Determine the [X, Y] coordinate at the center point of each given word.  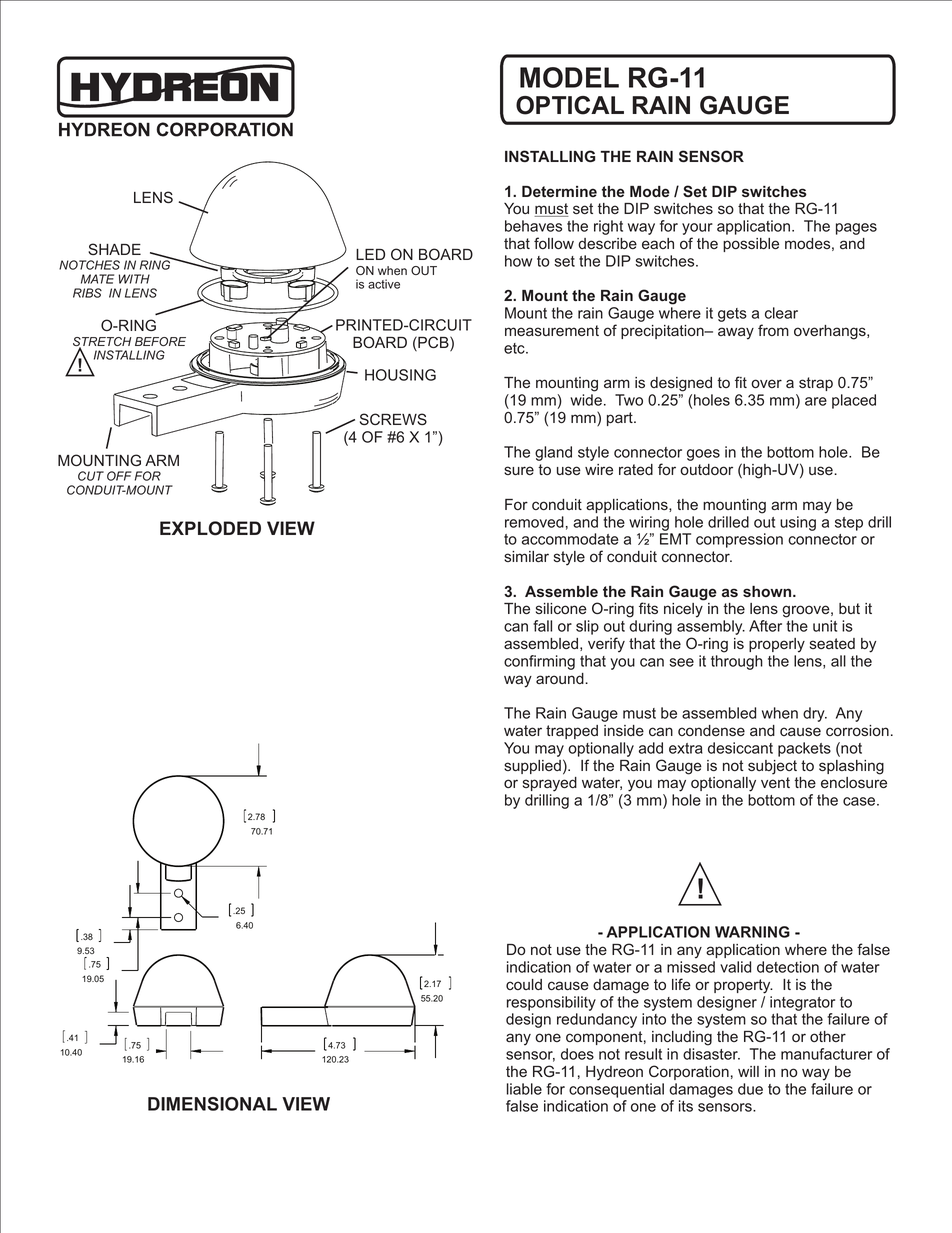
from [773, 330]
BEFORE [160, 341]
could [524, 984]
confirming [539, 662]
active [384, 284]
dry [815, 714]
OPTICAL [570, 105]
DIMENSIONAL [212, 1104]
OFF [119, 476]
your [697, 230]
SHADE [114, 249]
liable [524, 1089]
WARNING [752, 932]
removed [534, 522]
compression [739, 540]
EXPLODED [210, 528]
